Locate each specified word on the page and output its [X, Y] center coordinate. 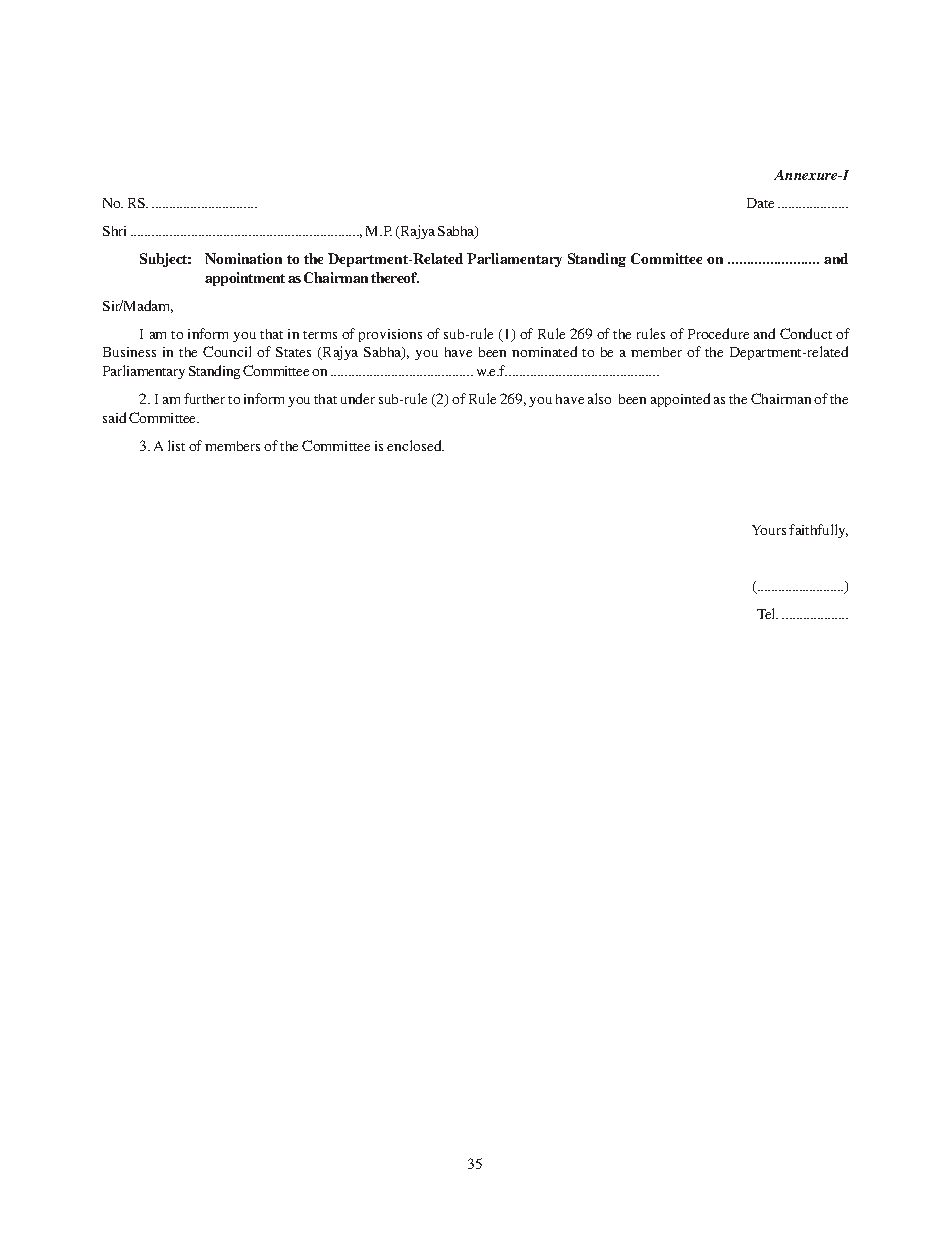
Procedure [718, 333]
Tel [767, 613]
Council [227, 351]
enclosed [415, 445]
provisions [390, 335]
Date [760, 203]
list [176, 445]
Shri [114, 231]
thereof [395, 277]
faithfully [818, 531]
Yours [769, 530]
